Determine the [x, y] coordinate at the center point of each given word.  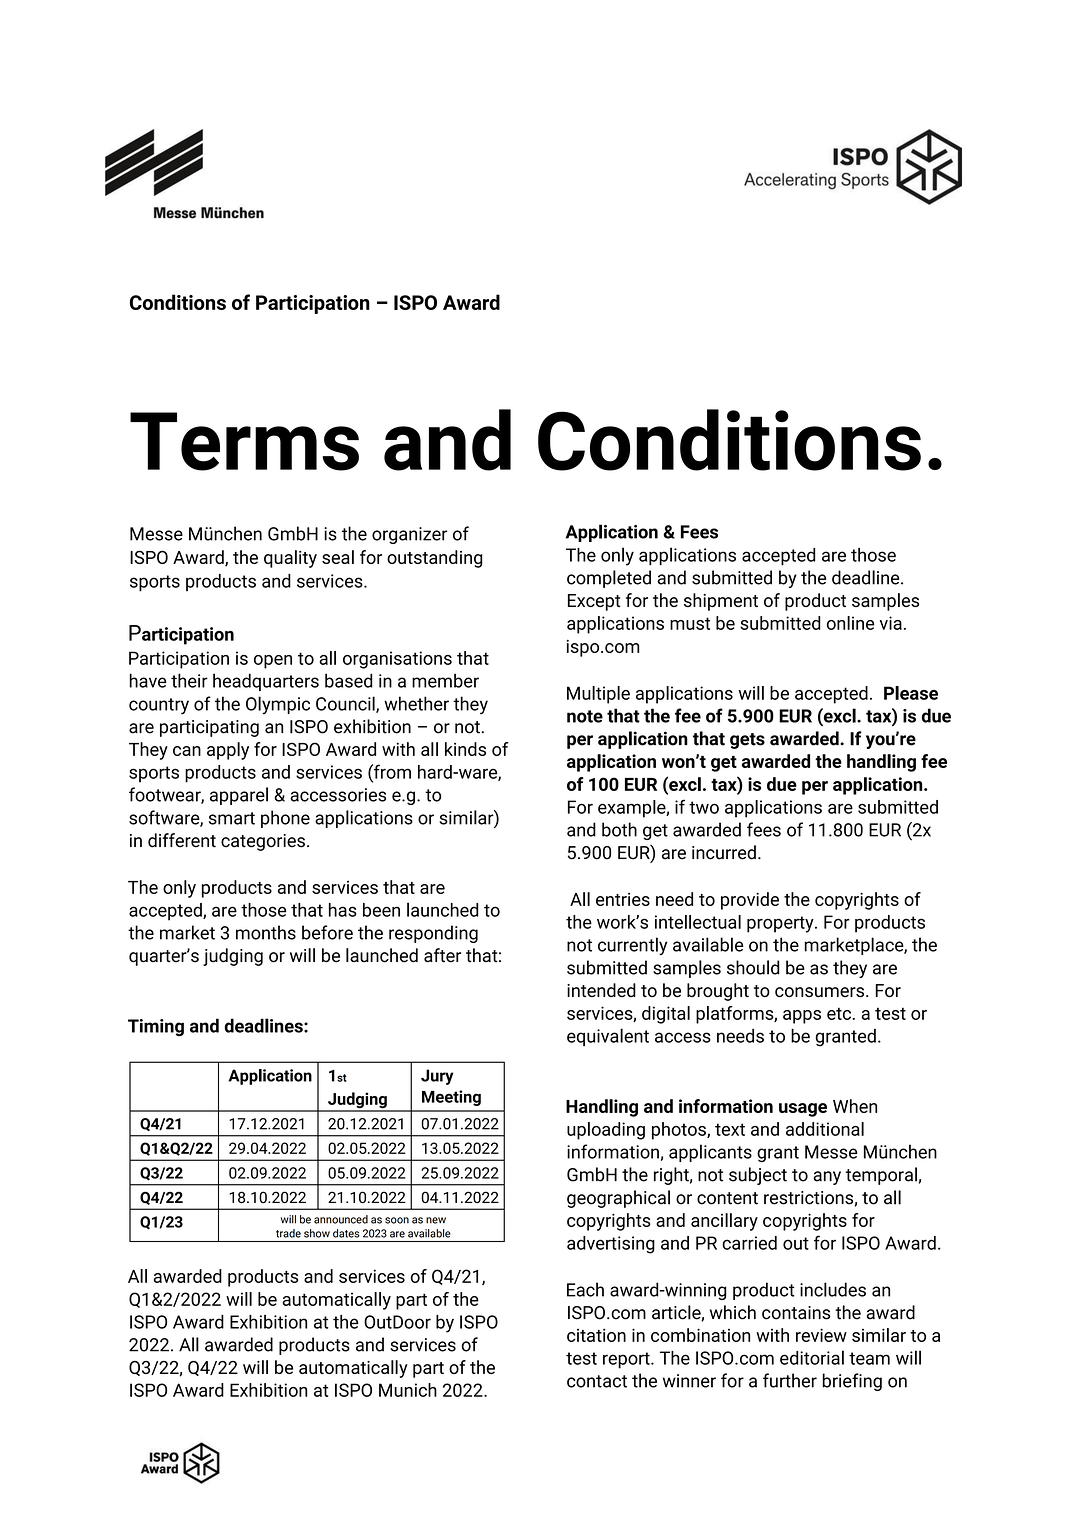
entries [623, 899]
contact [597, 1381]
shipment [721, 602]
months [266, 932]
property [781, 924]
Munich [408, 1390]
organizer [409, 535]
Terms [244, 441]
